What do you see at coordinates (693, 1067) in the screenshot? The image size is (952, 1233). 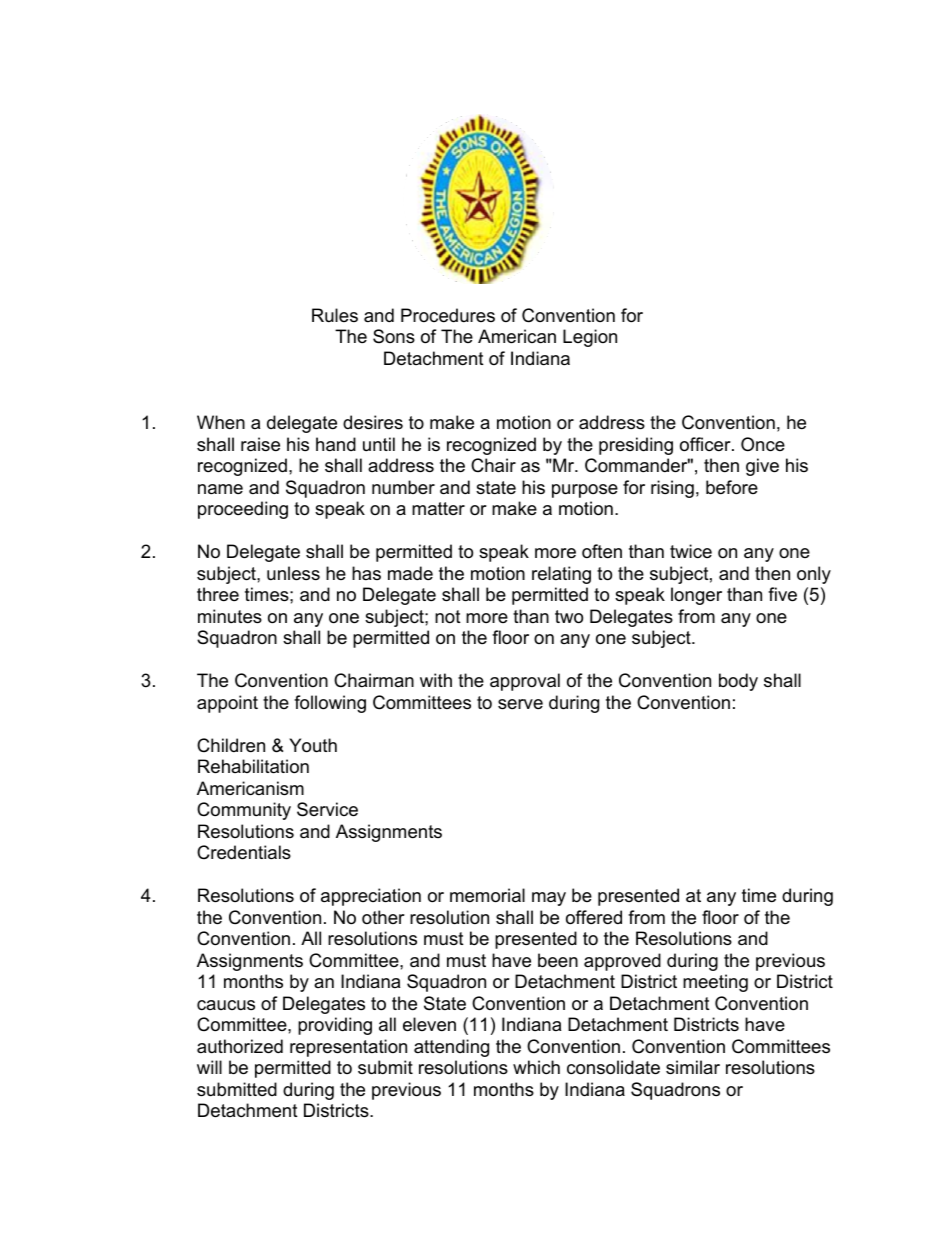 I see `similar` at bounding box center [693, 1067].
